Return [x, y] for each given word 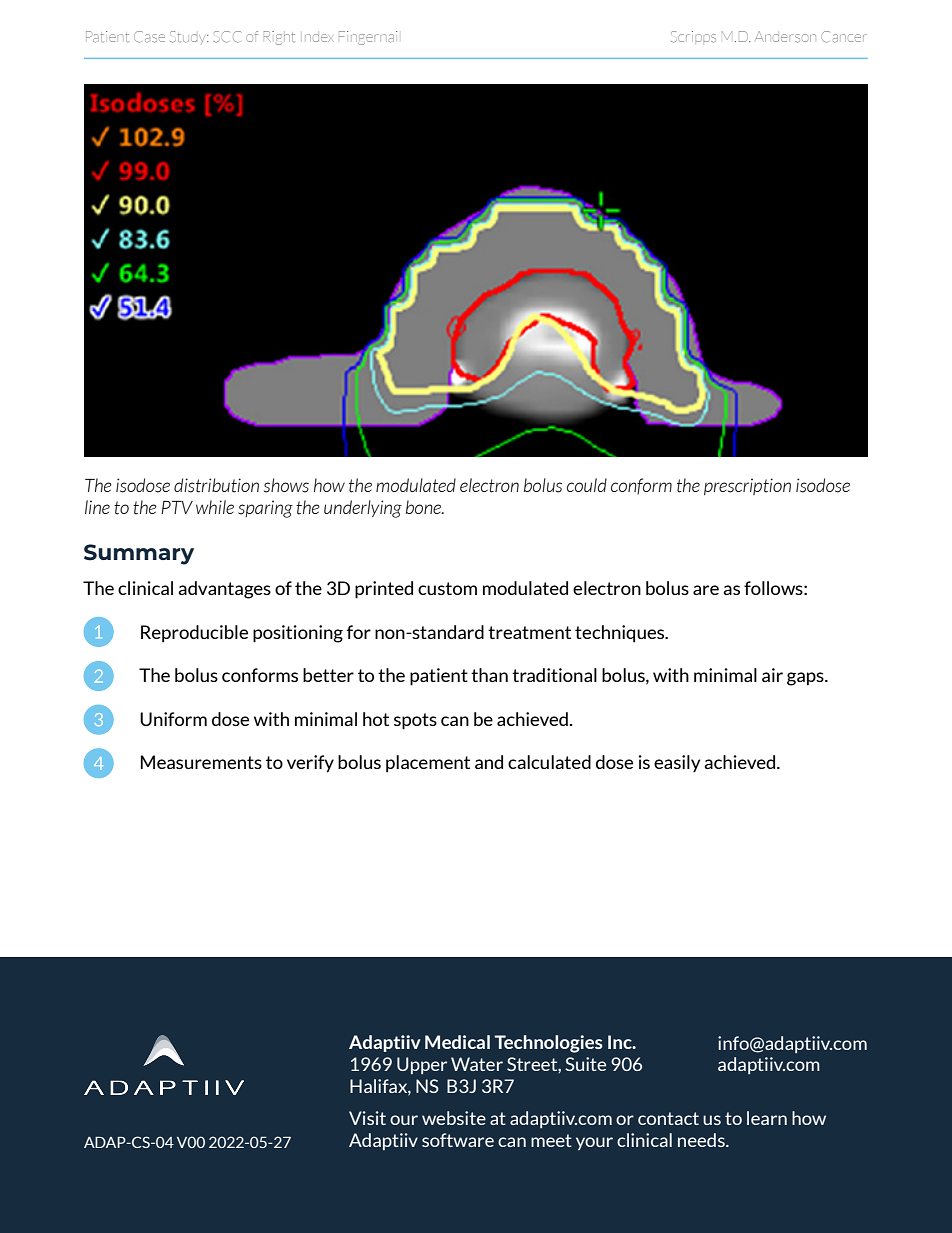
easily [677, 763]
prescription [747, 486]
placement [428, 764]
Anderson [785, 37]
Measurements [201, 762]
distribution [216, 485]
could [587, 485]
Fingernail [368, 38]
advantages [224, 590]
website [454, 1118]
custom [447, 588]
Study [189, 37]
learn [767, 1118]
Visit [367, 1118]
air [772, 675]
